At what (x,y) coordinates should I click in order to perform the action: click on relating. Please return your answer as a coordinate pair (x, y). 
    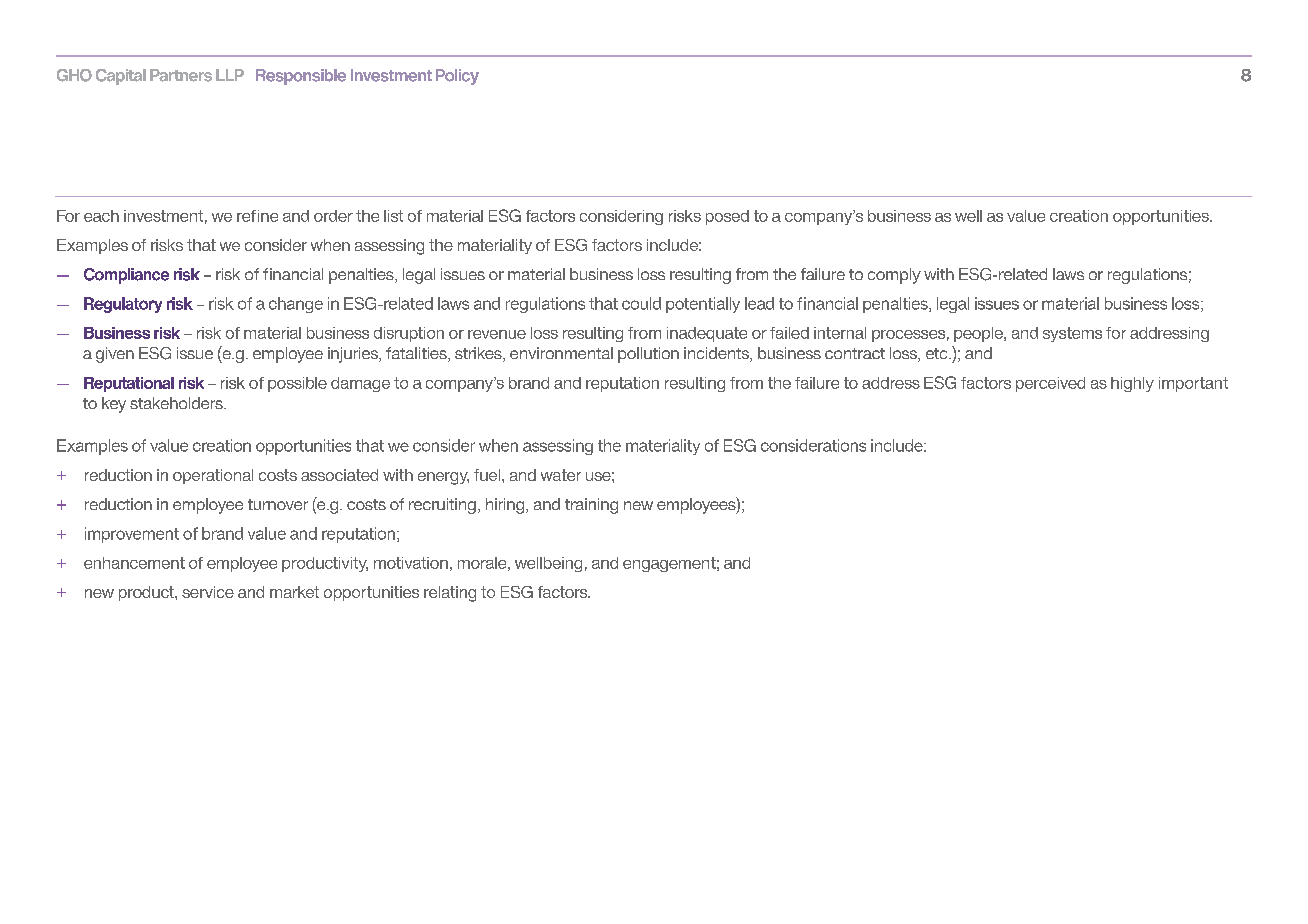
    Looking at the image, I should click on (450, 594).
